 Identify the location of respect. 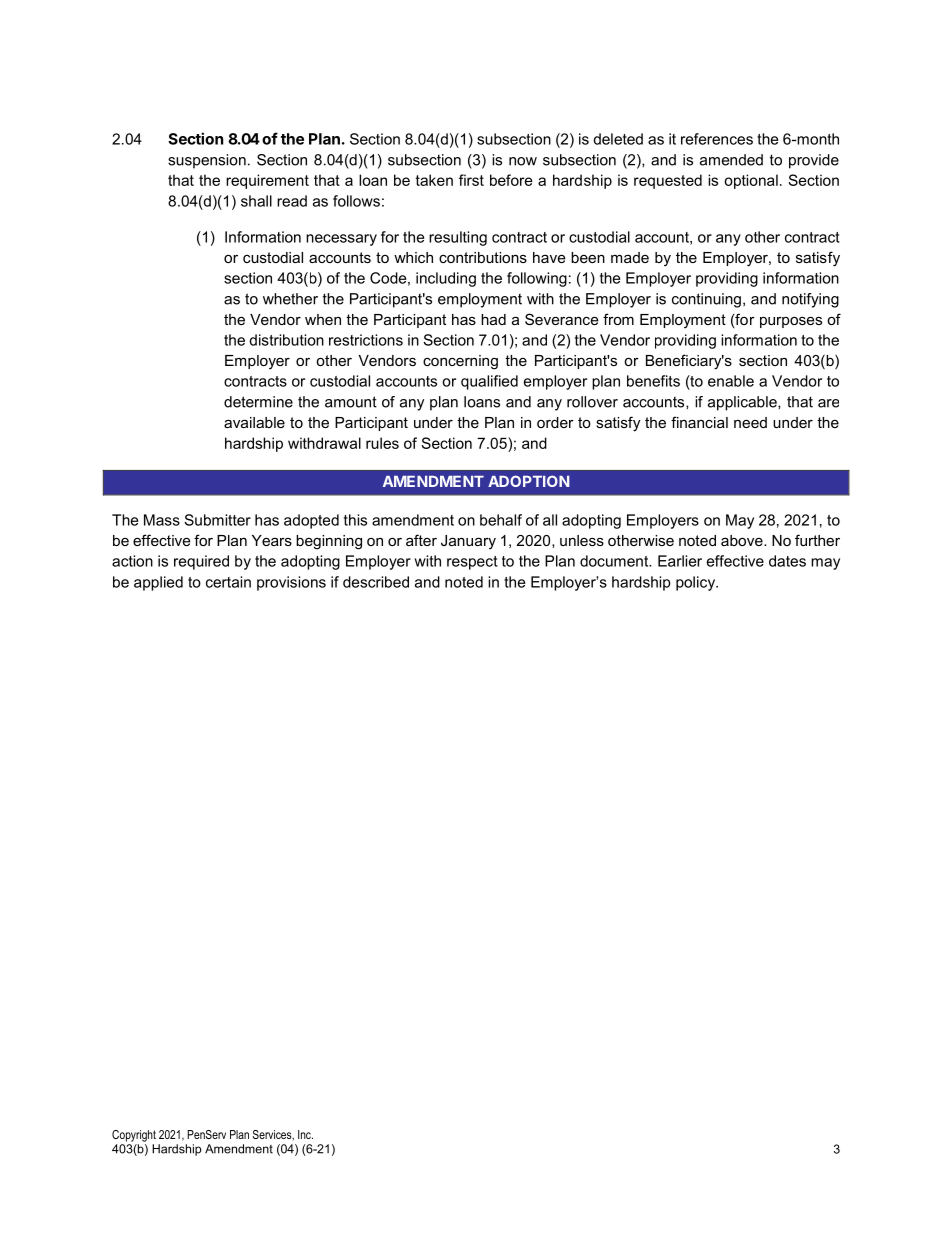
(472, 563).
